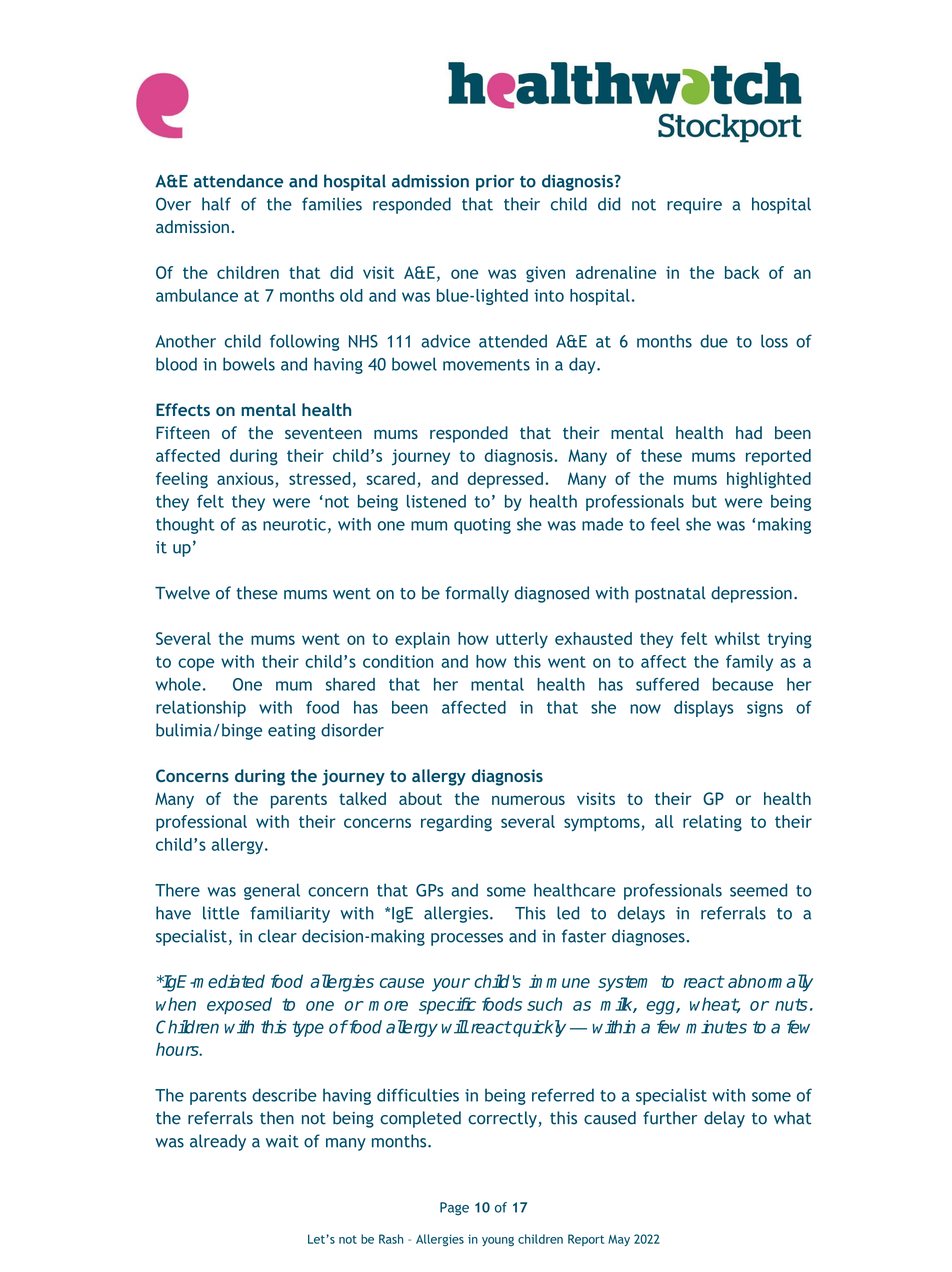 The width and height of the screenshot is (952, 1272). I want to click on but, so click(704, 501).
